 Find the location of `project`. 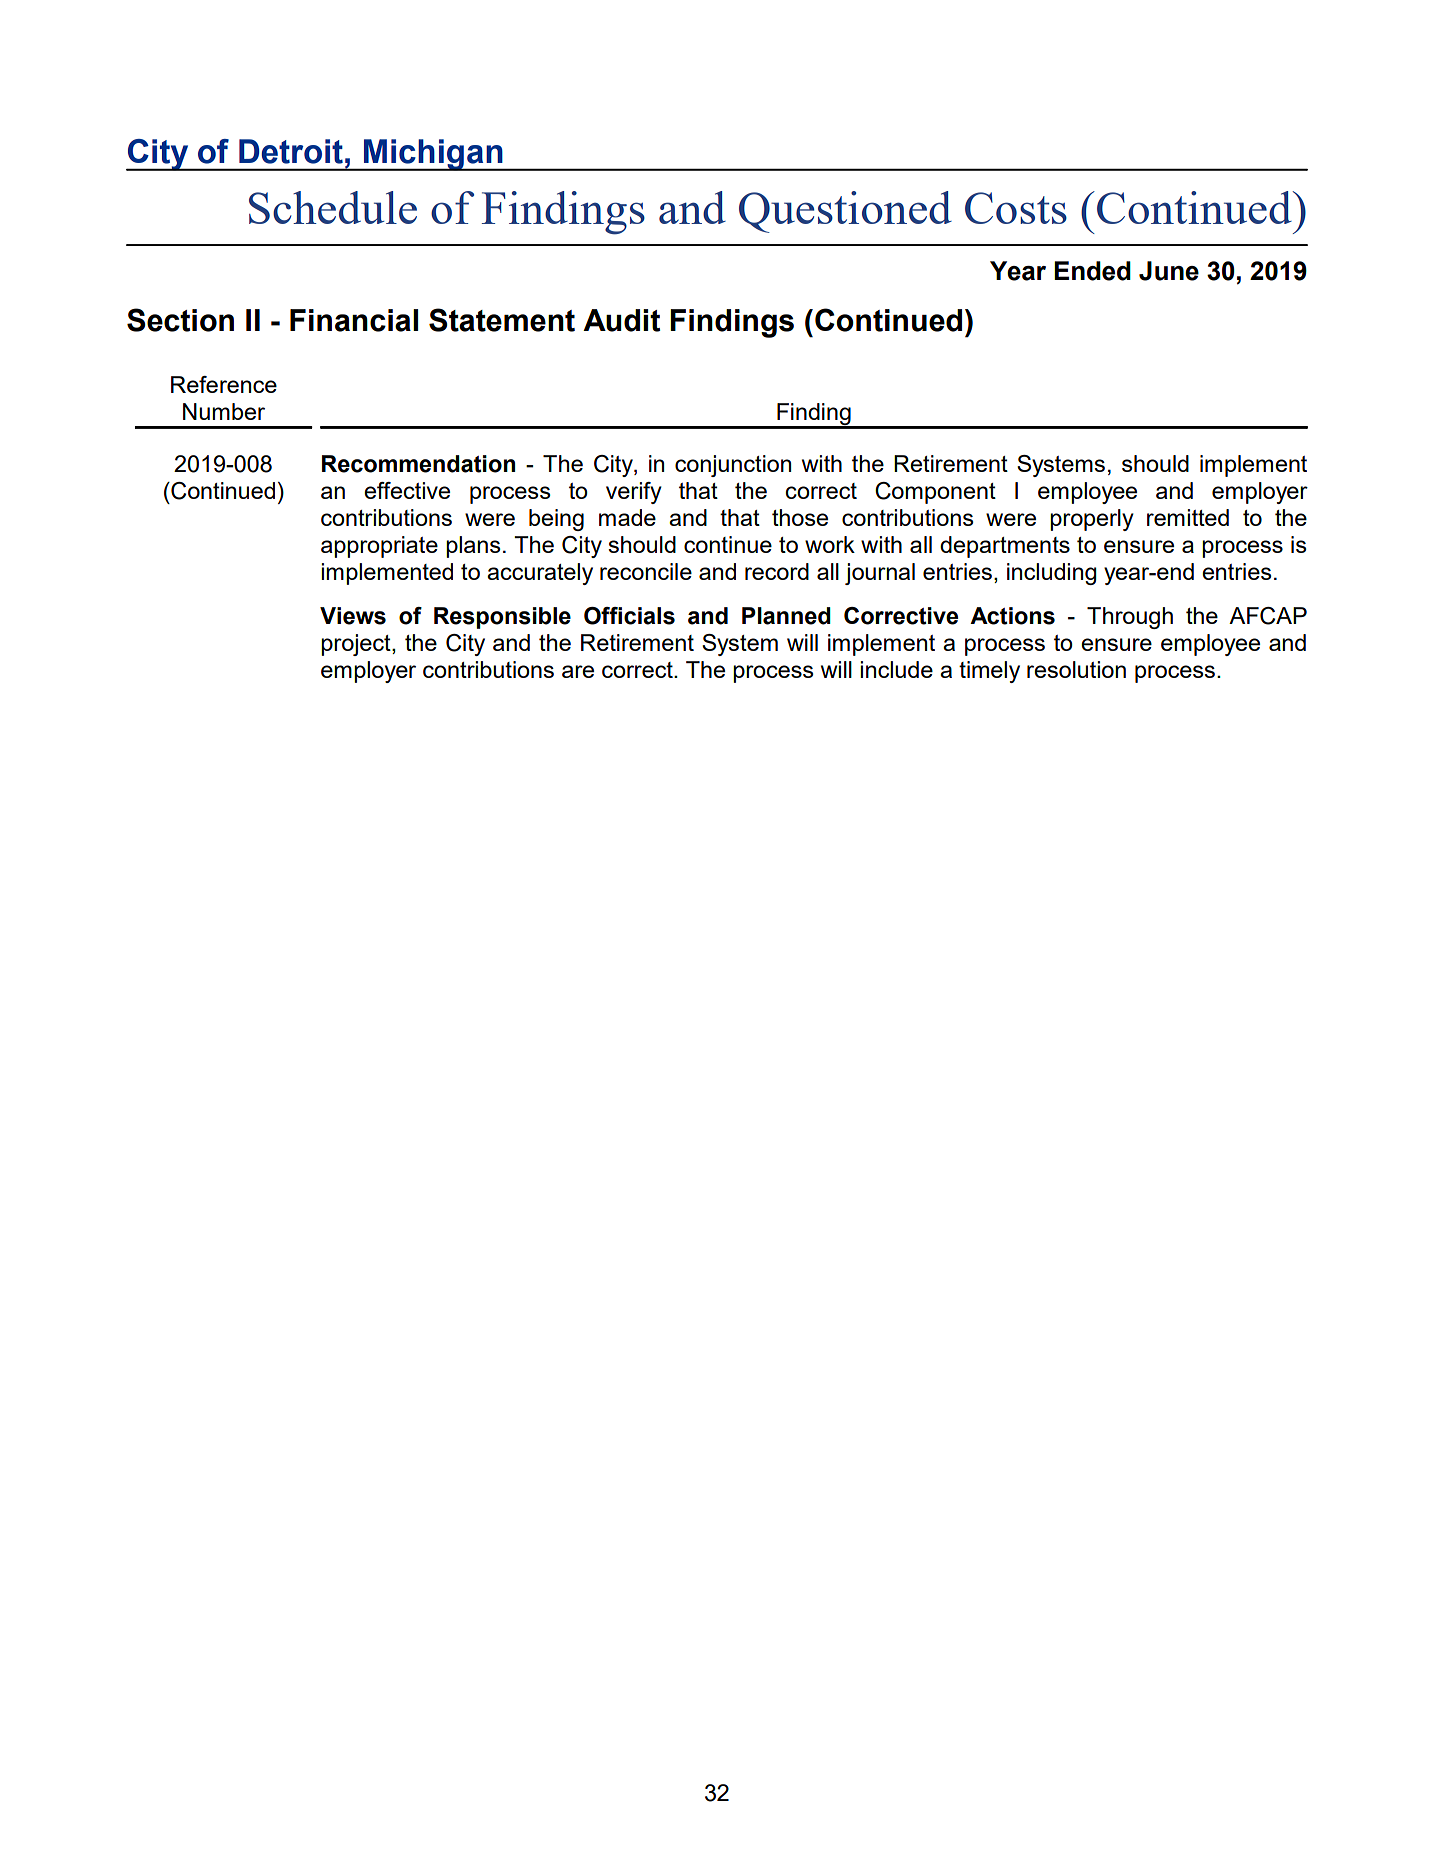

project is located at coordinates (357, 645).
